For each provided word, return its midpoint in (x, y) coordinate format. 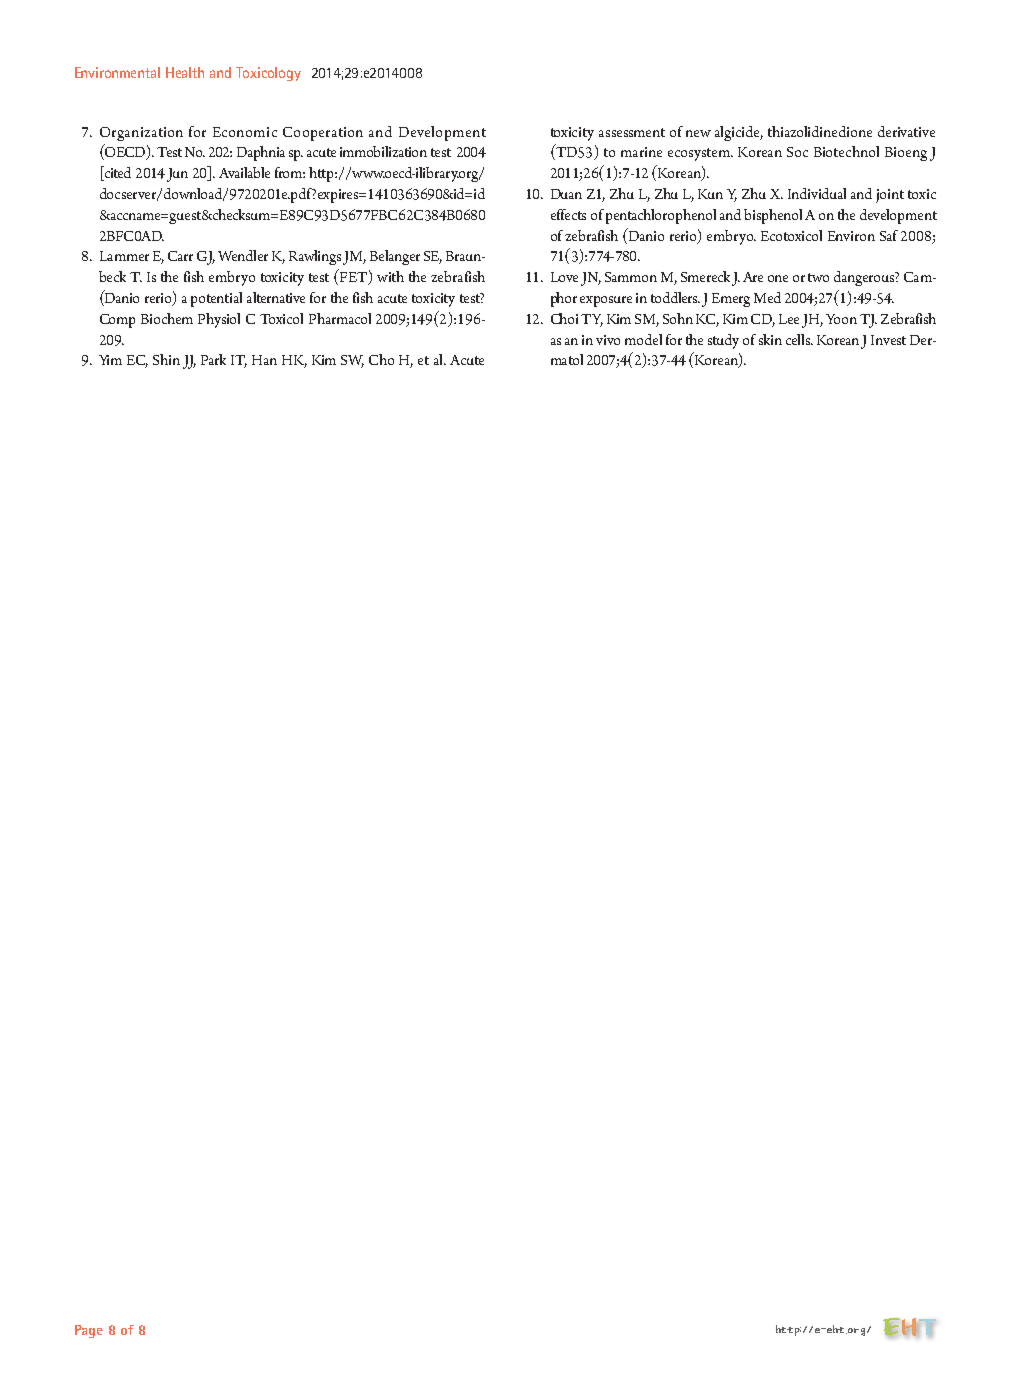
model (643, 339)
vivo (608, 340)
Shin (166, 359)
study (723, 341)
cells (799, 339)
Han (264, 360)
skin (770, 339)
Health (185, 72)
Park (213, 359)
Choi (566, 318)
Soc (797, 152)
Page (89, 1331)
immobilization (383, 151)
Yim (110, 360)
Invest (888, 340)
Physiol (219, 320)
